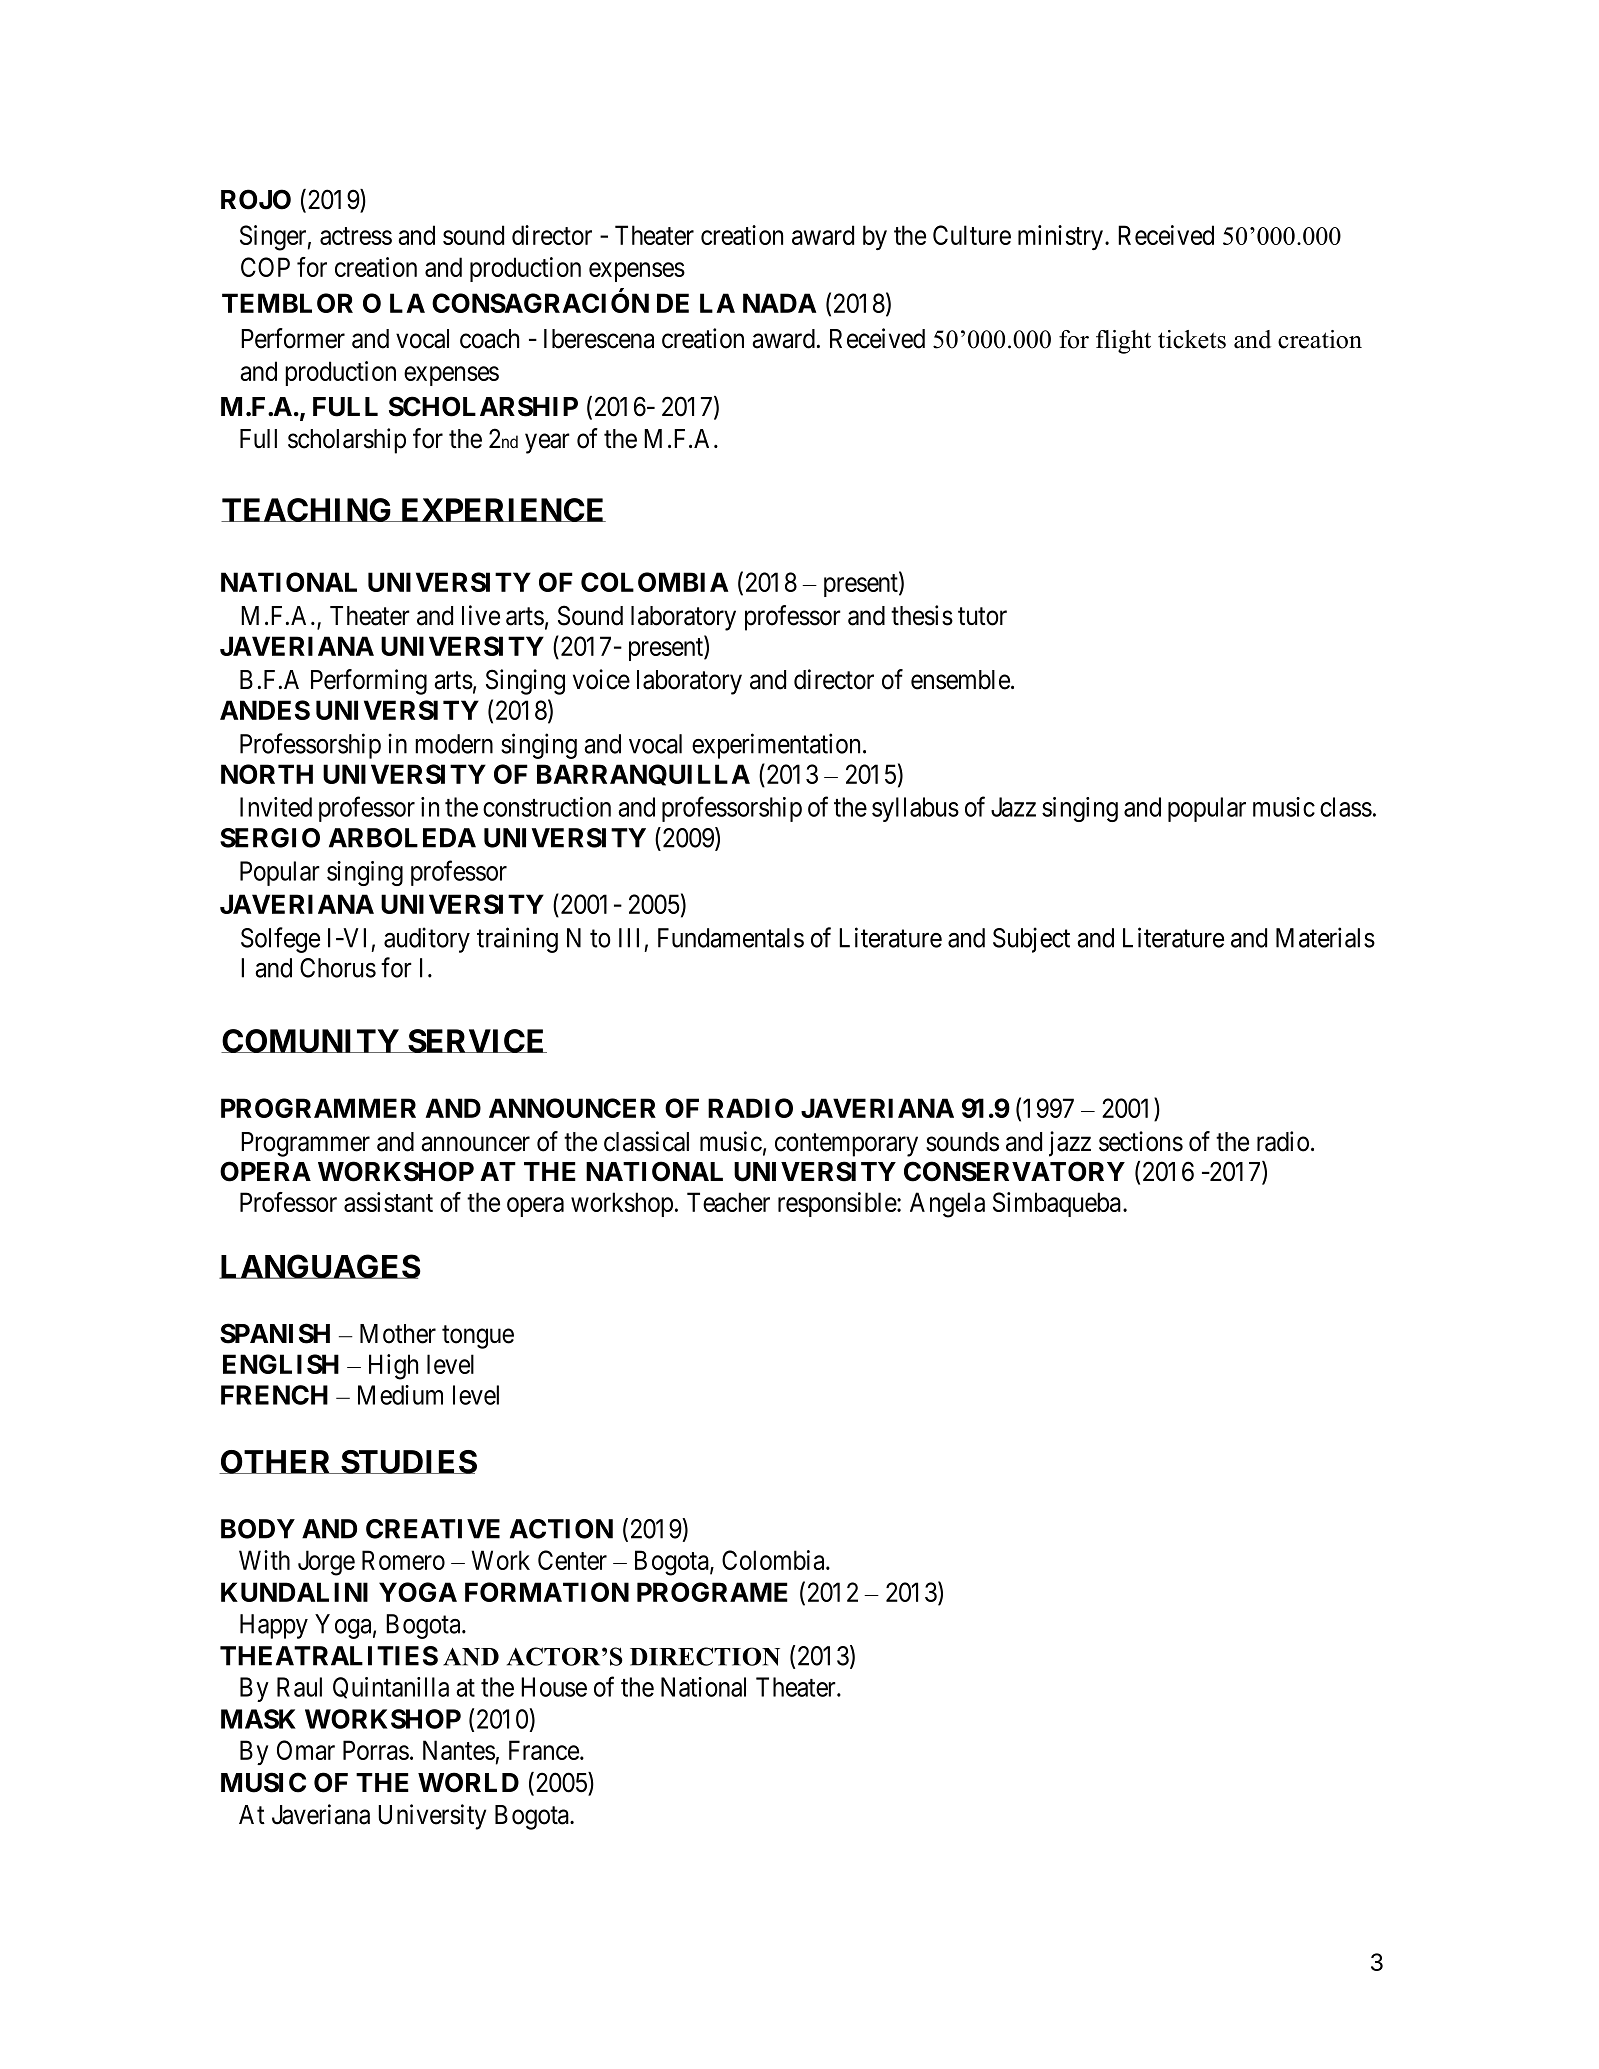 The image size is (1599, 2069). What do you see at coordinates (1014, 1171) in the screenshot?
I see `CONSERVATORY` at bounding box center [1014, 1171].
